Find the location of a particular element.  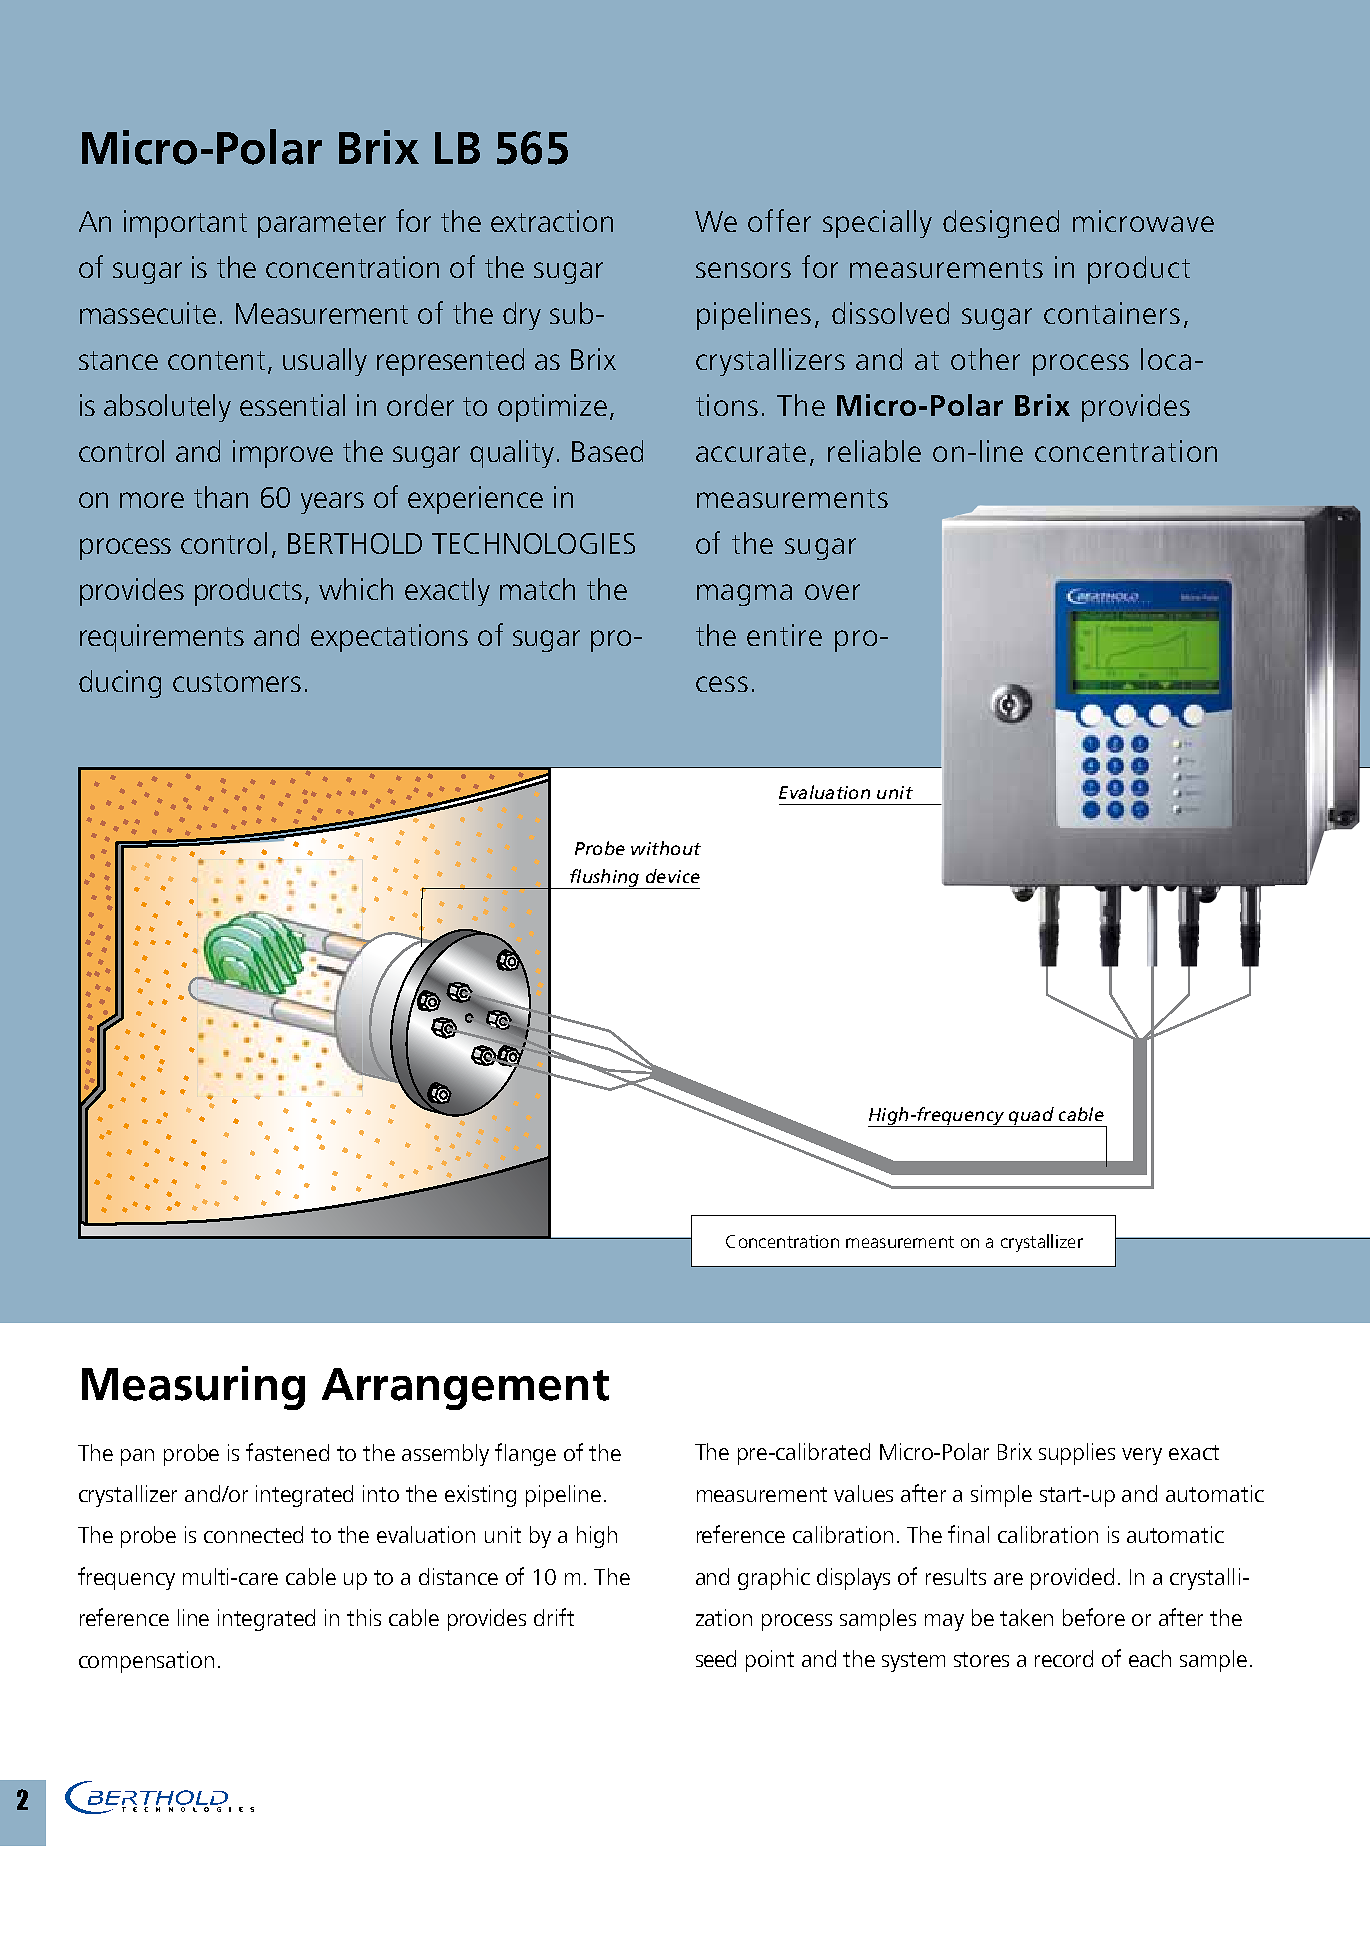

parameter is located at coordinates (322, 225).
